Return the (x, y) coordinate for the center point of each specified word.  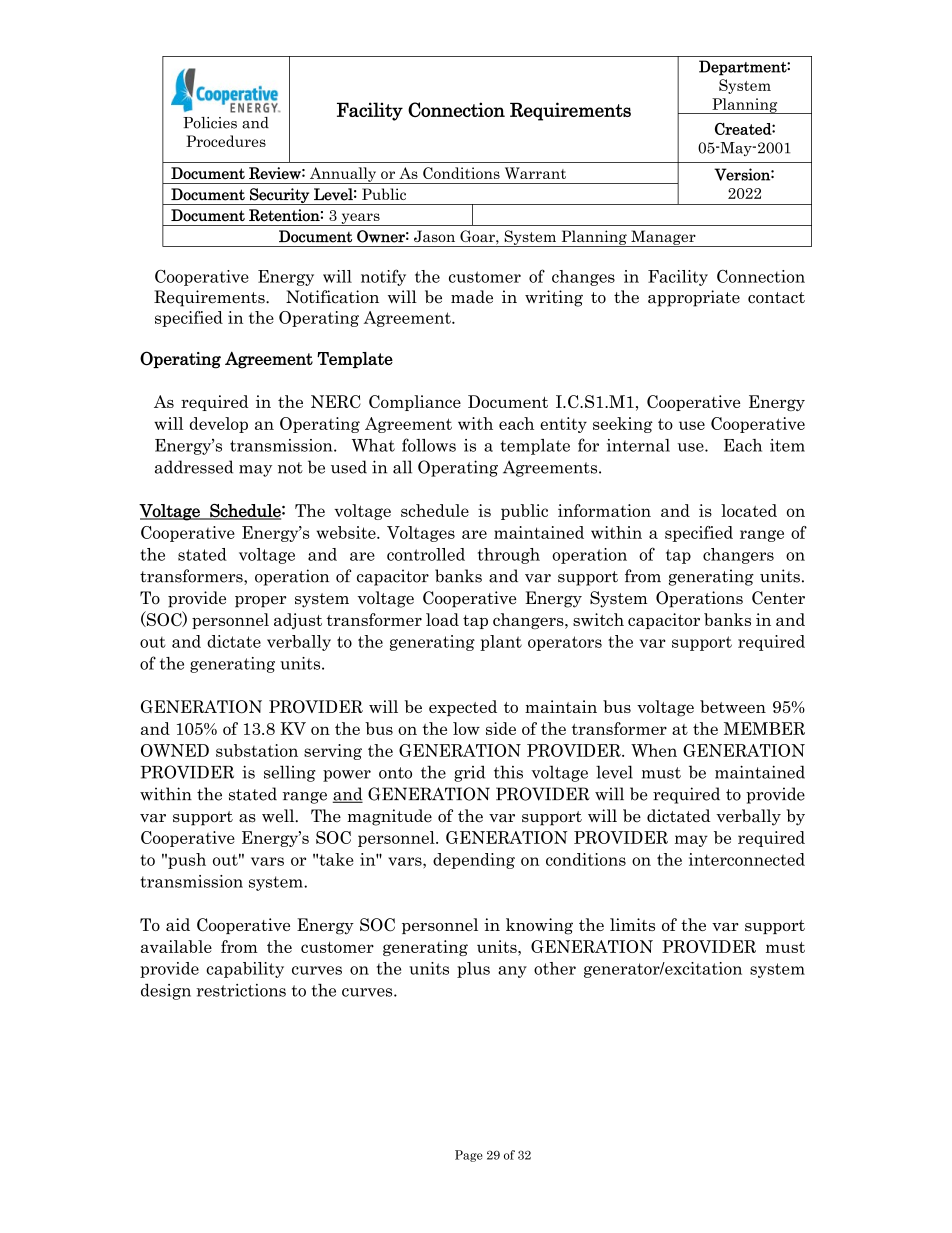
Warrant (535, 173)
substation (257, 750)
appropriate (694, 298)
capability (245, 970)
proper (260, 602)
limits (632, 924)
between (733, 706)
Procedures (226, 141)
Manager (663, 238)
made (472, 297)
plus (473, 970)
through (509, 556)
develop (219, 425)
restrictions (241, 990)
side (501, 728)
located (749, 510)
